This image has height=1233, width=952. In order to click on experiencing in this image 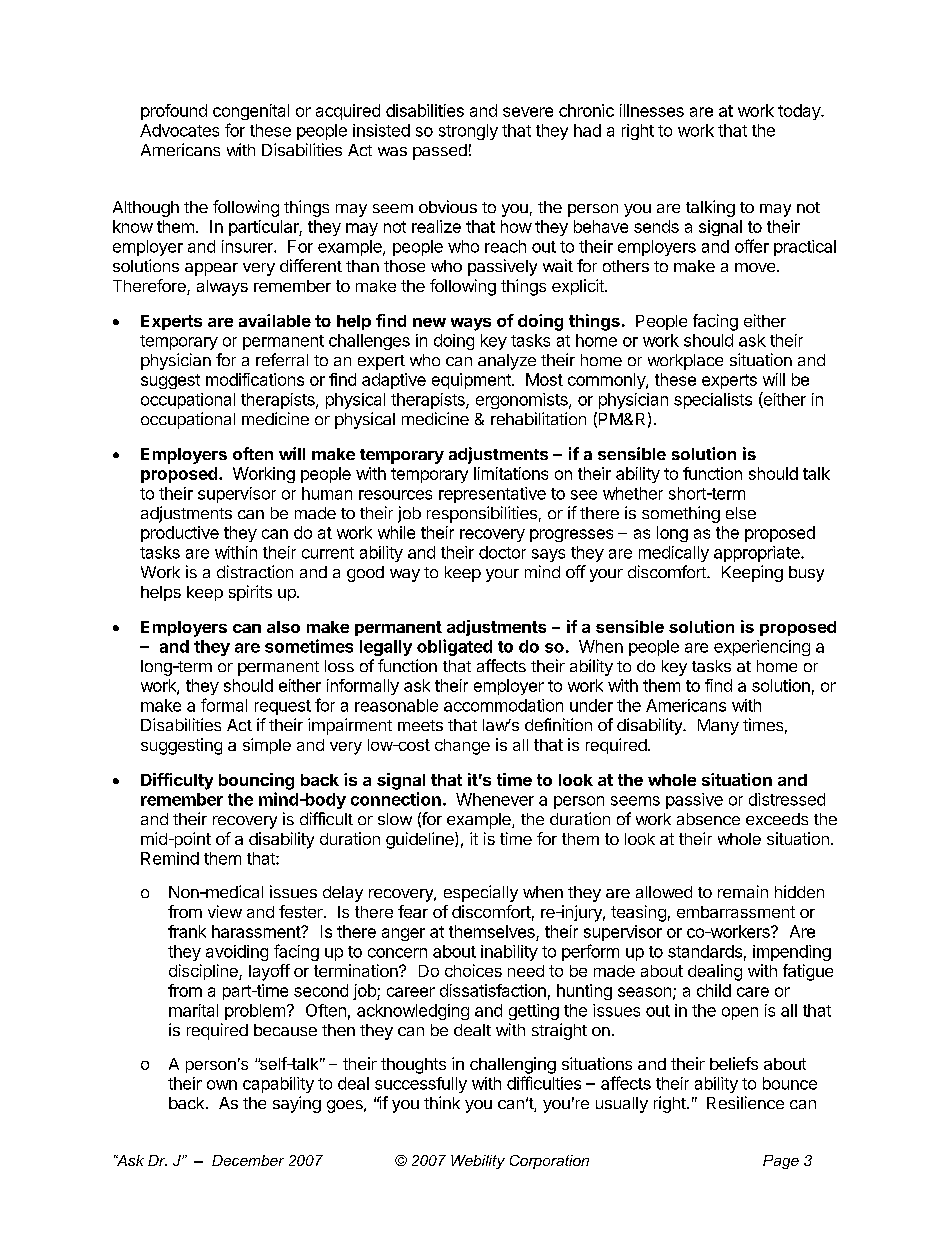, I will do `click(762, 648)`.
